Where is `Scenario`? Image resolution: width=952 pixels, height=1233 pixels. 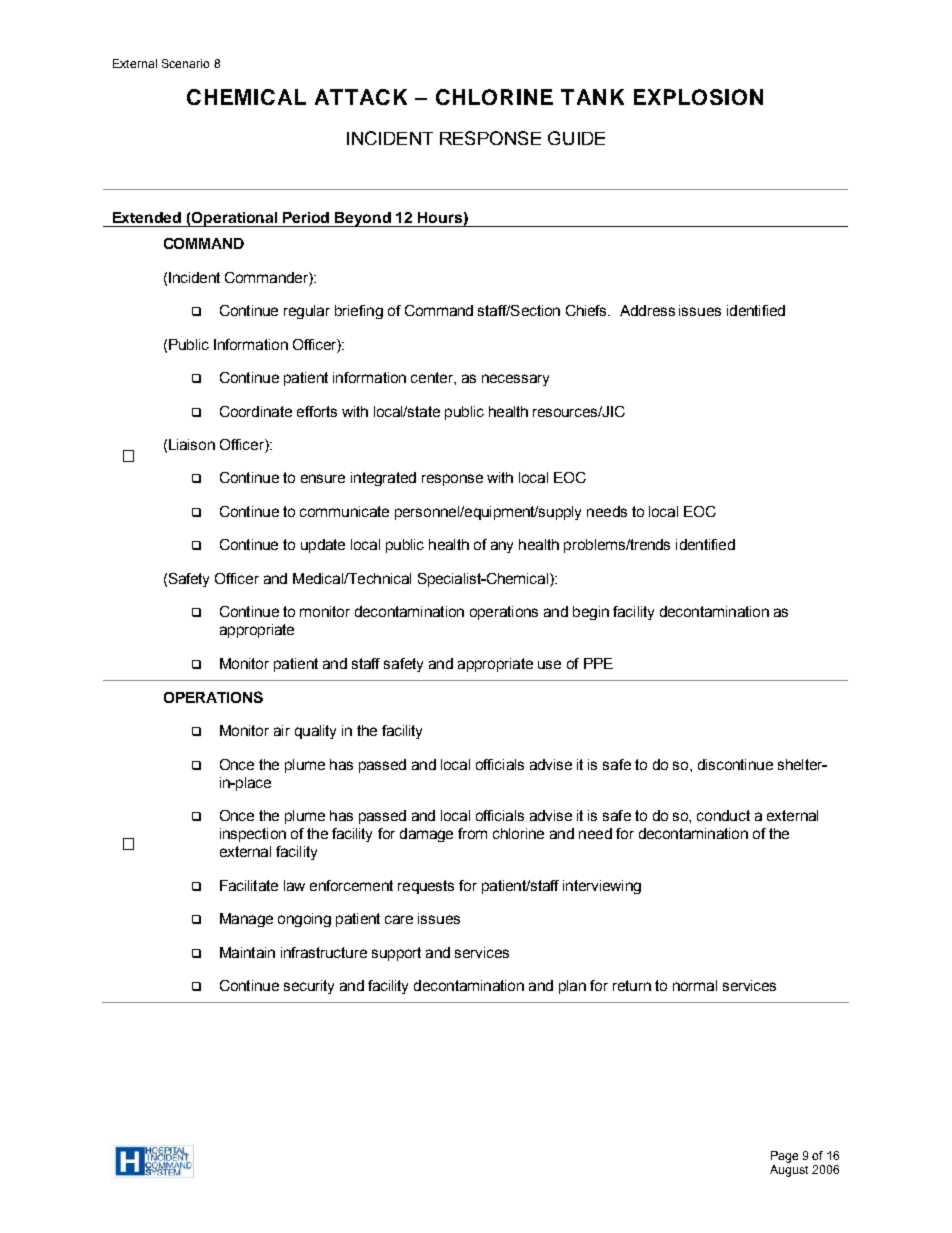 Scenario is located at coordinates (185, 63).
